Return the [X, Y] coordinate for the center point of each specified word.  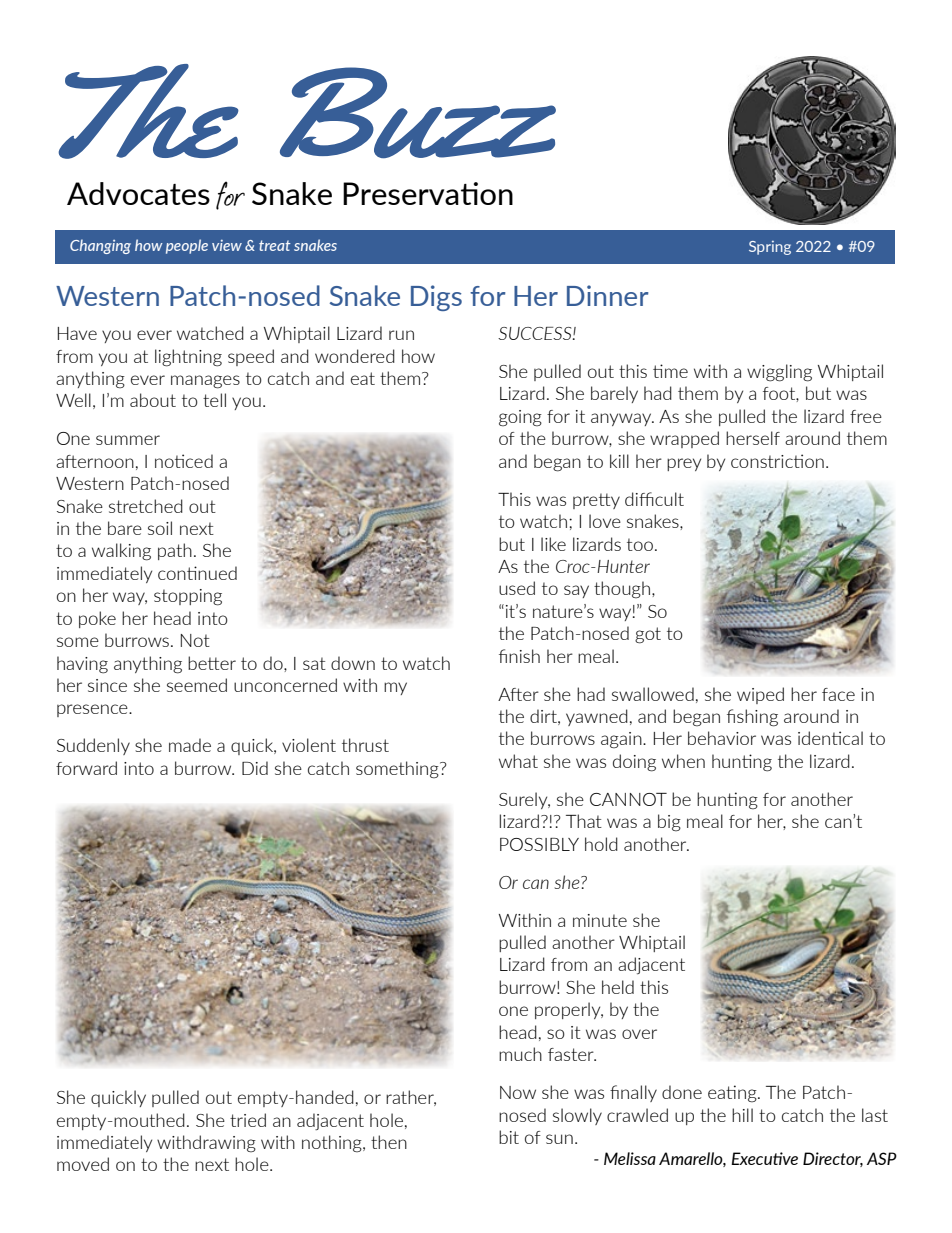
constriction [777, 461]
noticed [184, 461]
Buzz [418, 113]
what [518, 761]
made [190, 745]
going [520, 418]
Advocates [138, 193]
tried [248, 1120]
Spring [770, 248]
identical [830, 738]
